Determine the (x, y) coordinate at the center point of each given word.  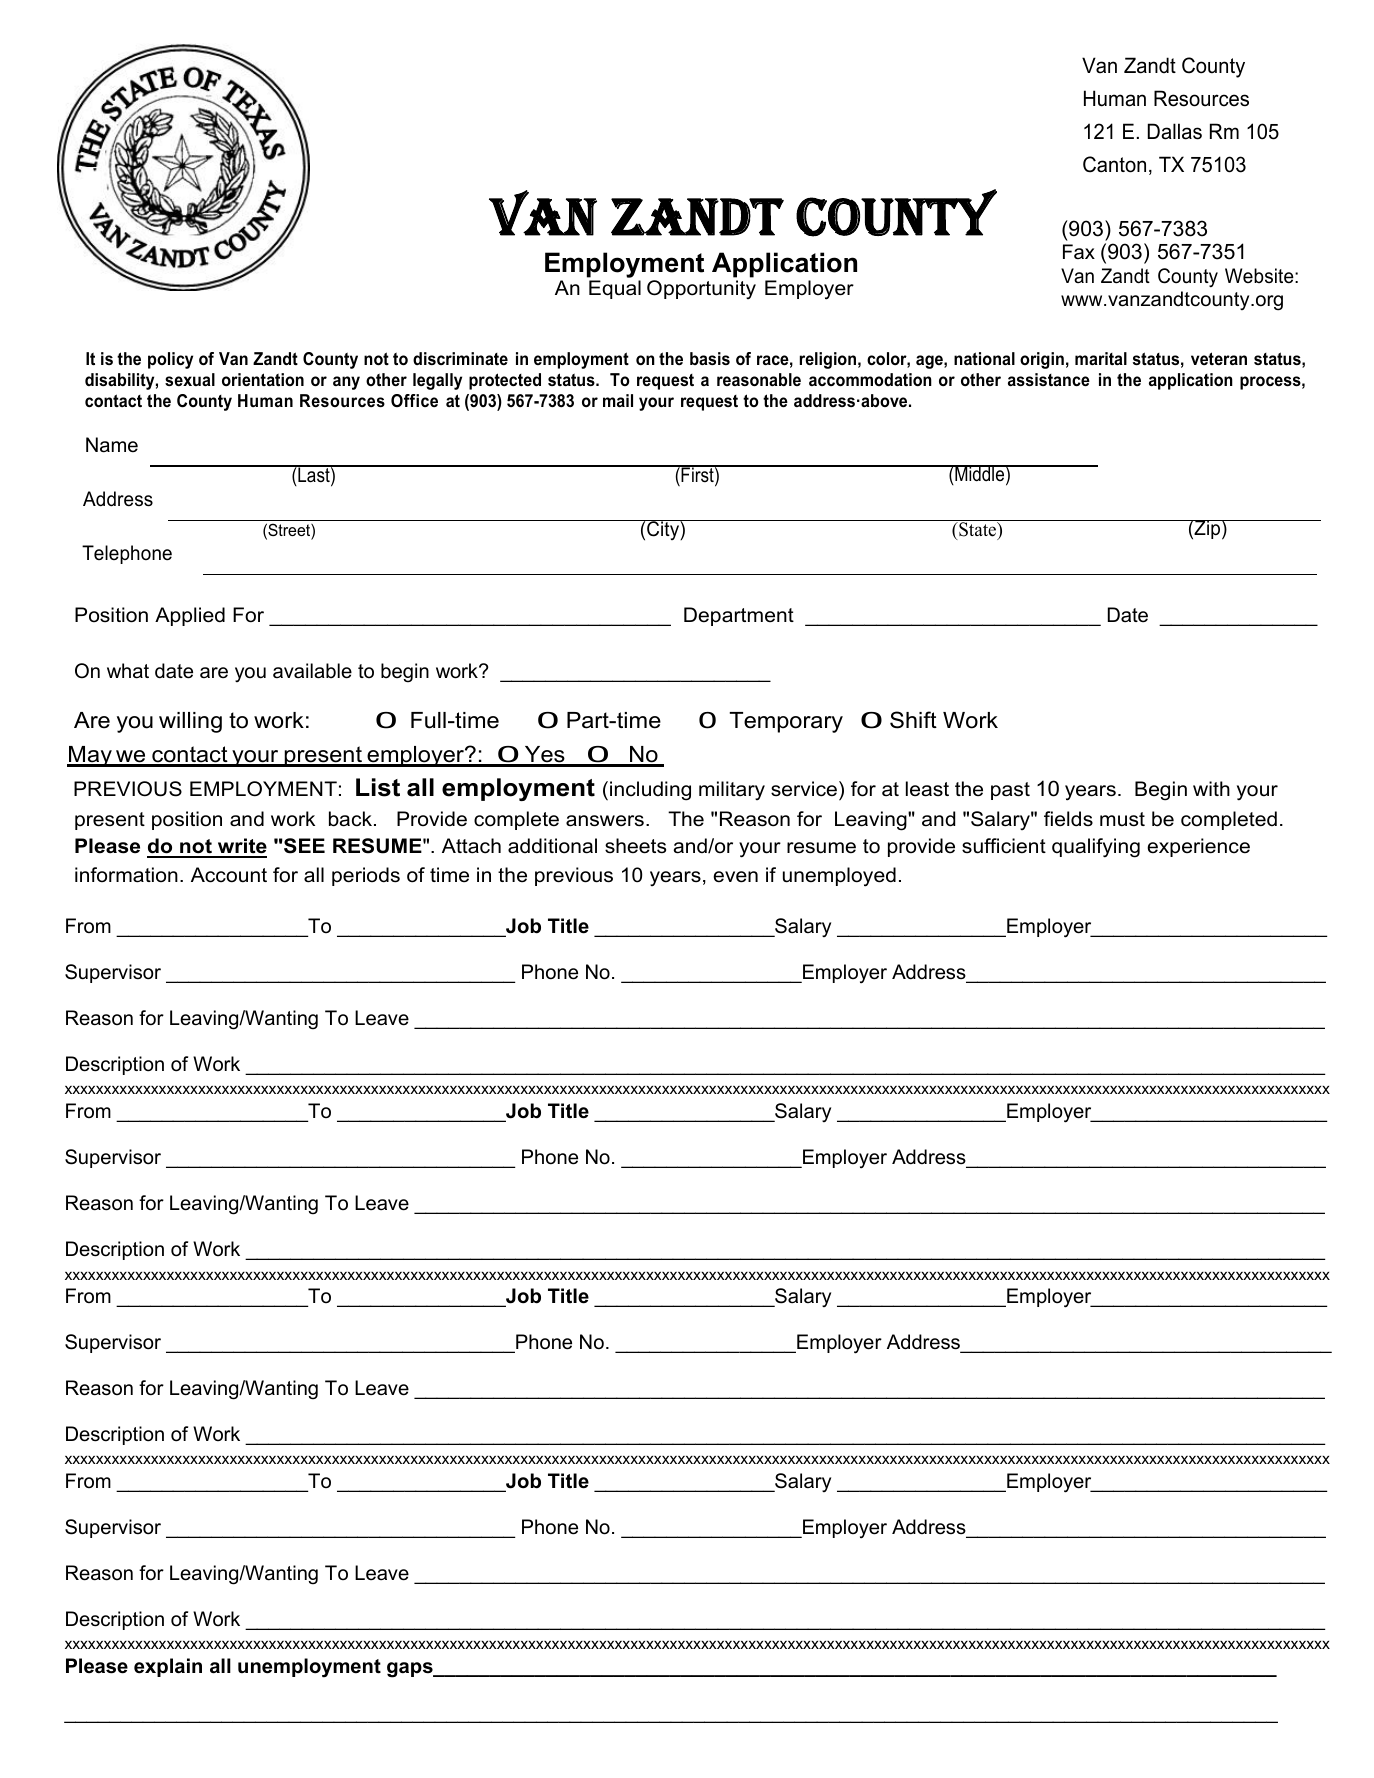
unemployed (839, 877)
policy (170, 360)
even (735, 877)
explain (168, 1667)
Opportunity (701, 289)
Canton (1114, 164)
